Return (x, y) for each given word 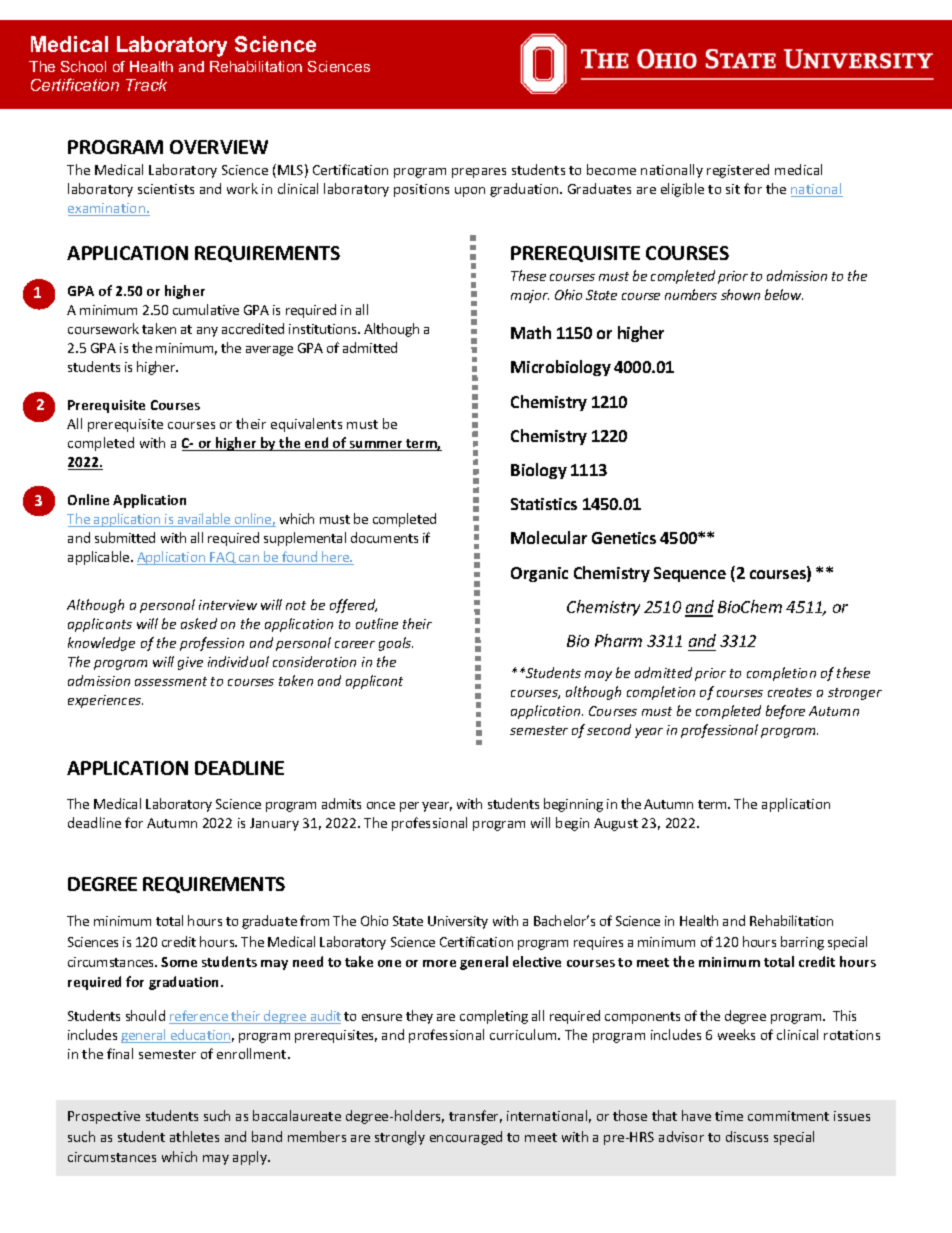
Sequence (690, 574)
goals (396, 644)
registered (738, 171)
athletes (194, 1136)
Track (146, 85)
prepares (479, 173)
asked (199, 623)
